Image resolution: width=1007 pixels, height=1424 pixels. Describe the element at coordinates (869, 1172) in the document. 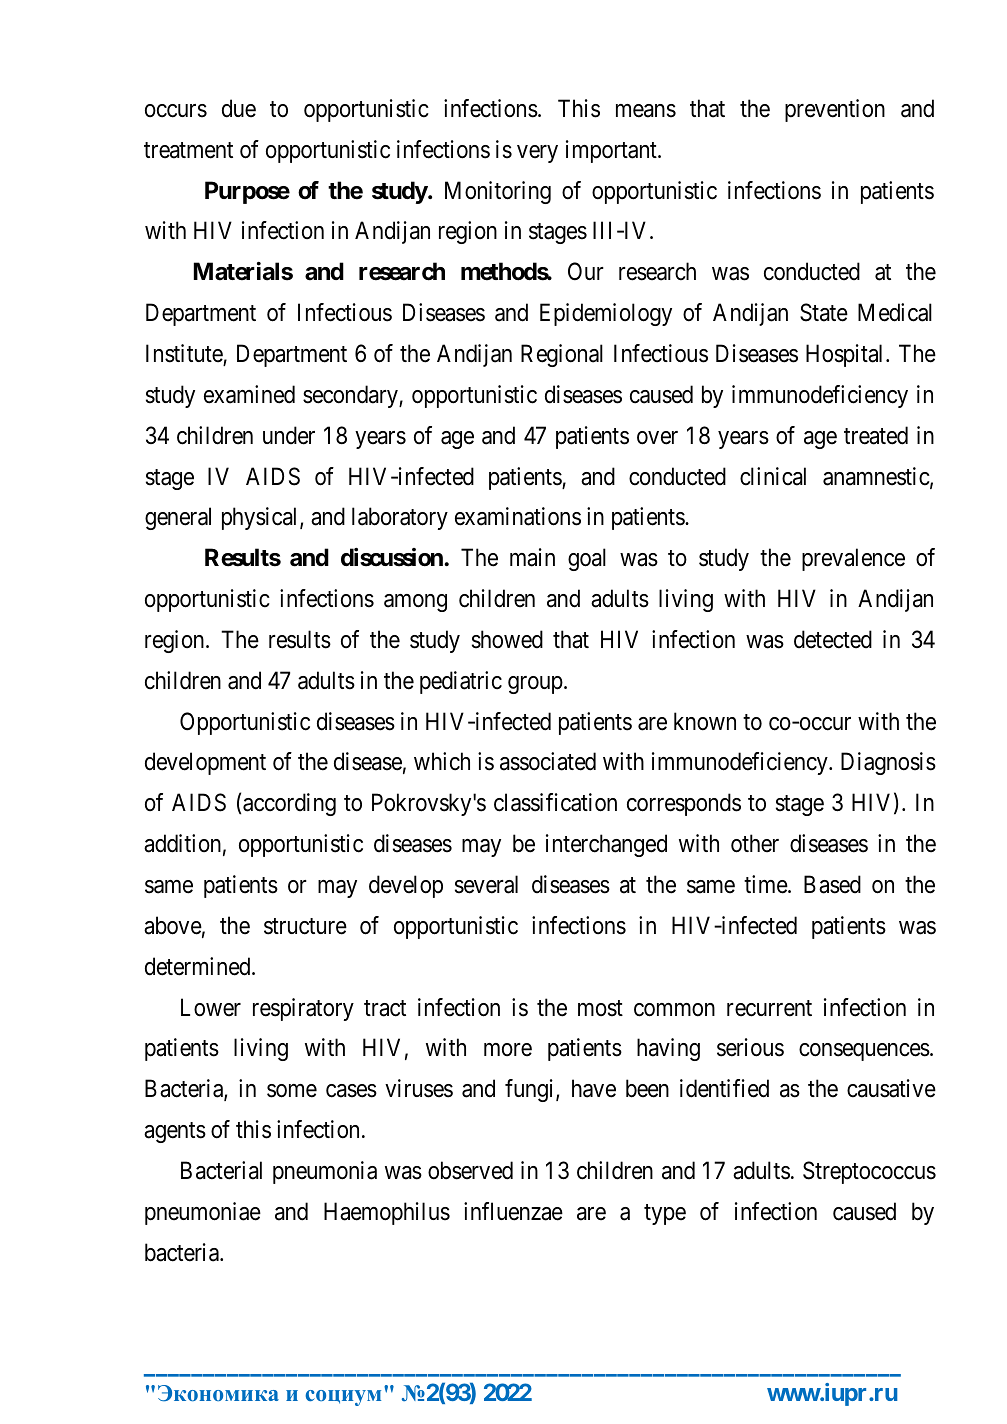

I see `Streptococcus` at that location.
